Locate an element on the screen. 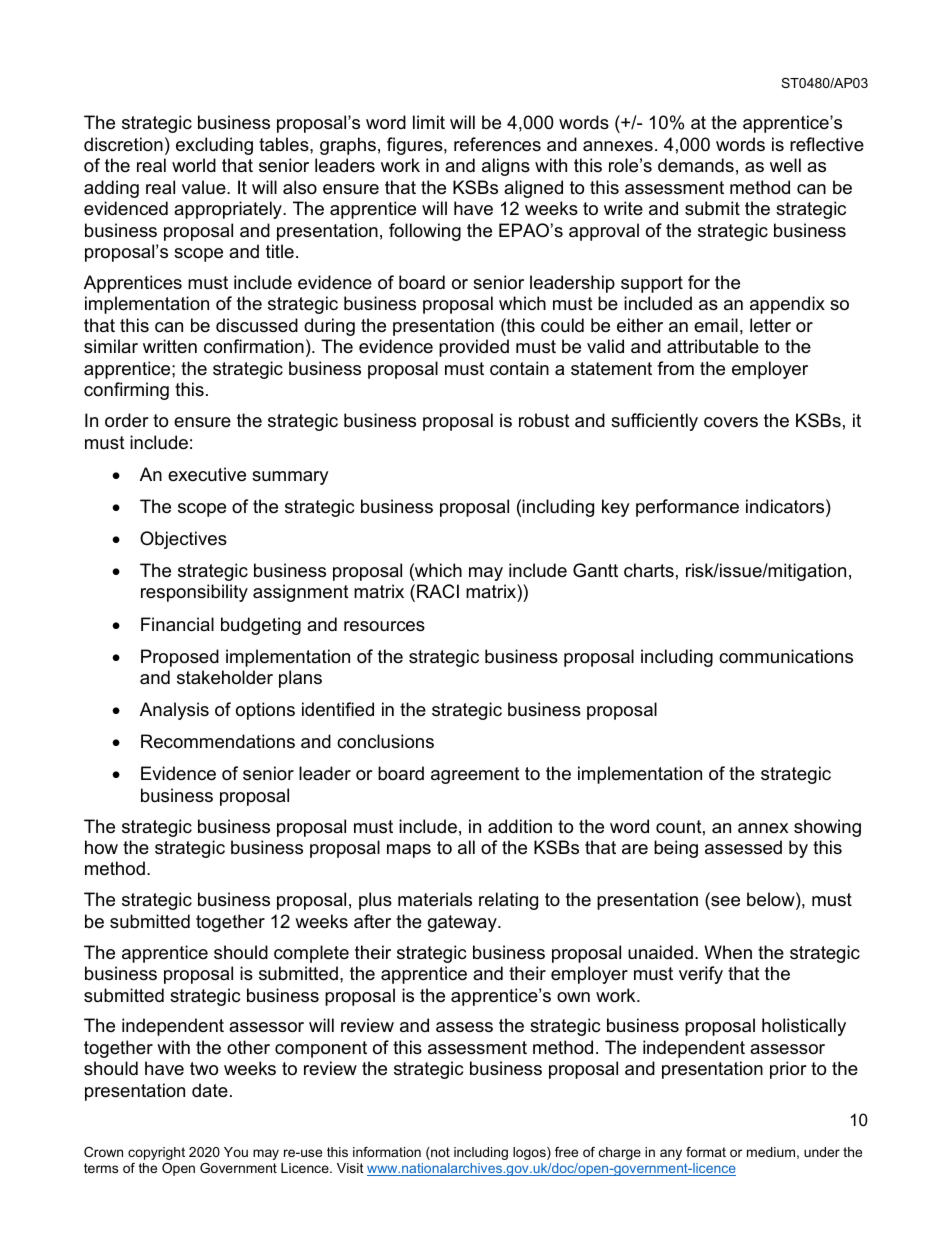 The width and height of the screenshot is (952, 1233). copyright is located at coordinates (156, 1153).
